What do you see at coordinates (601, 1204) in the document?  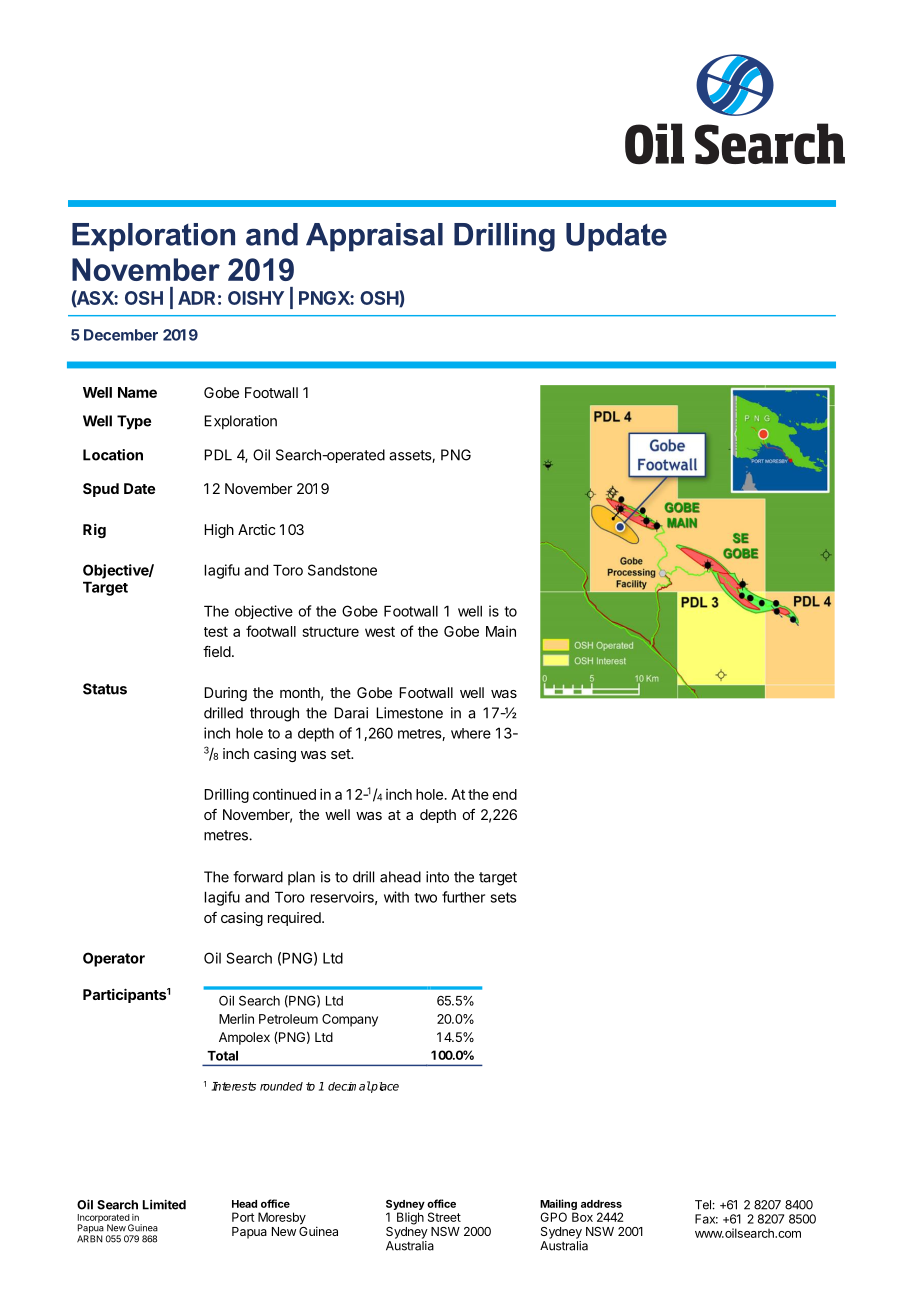 I see `address` at bounding box center [601, 1204].
